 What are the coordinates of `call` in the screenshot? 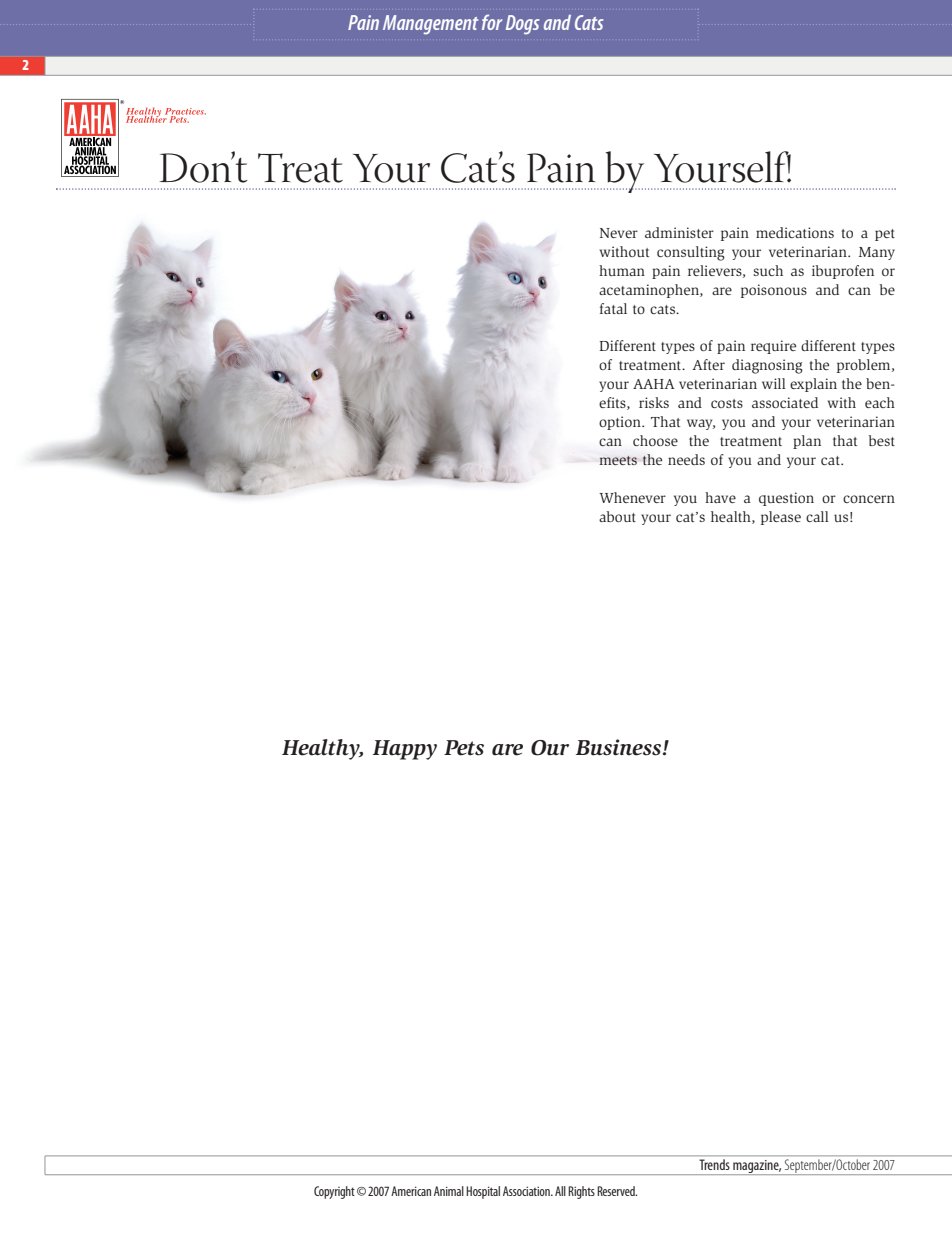 It's located at (817, 516).
